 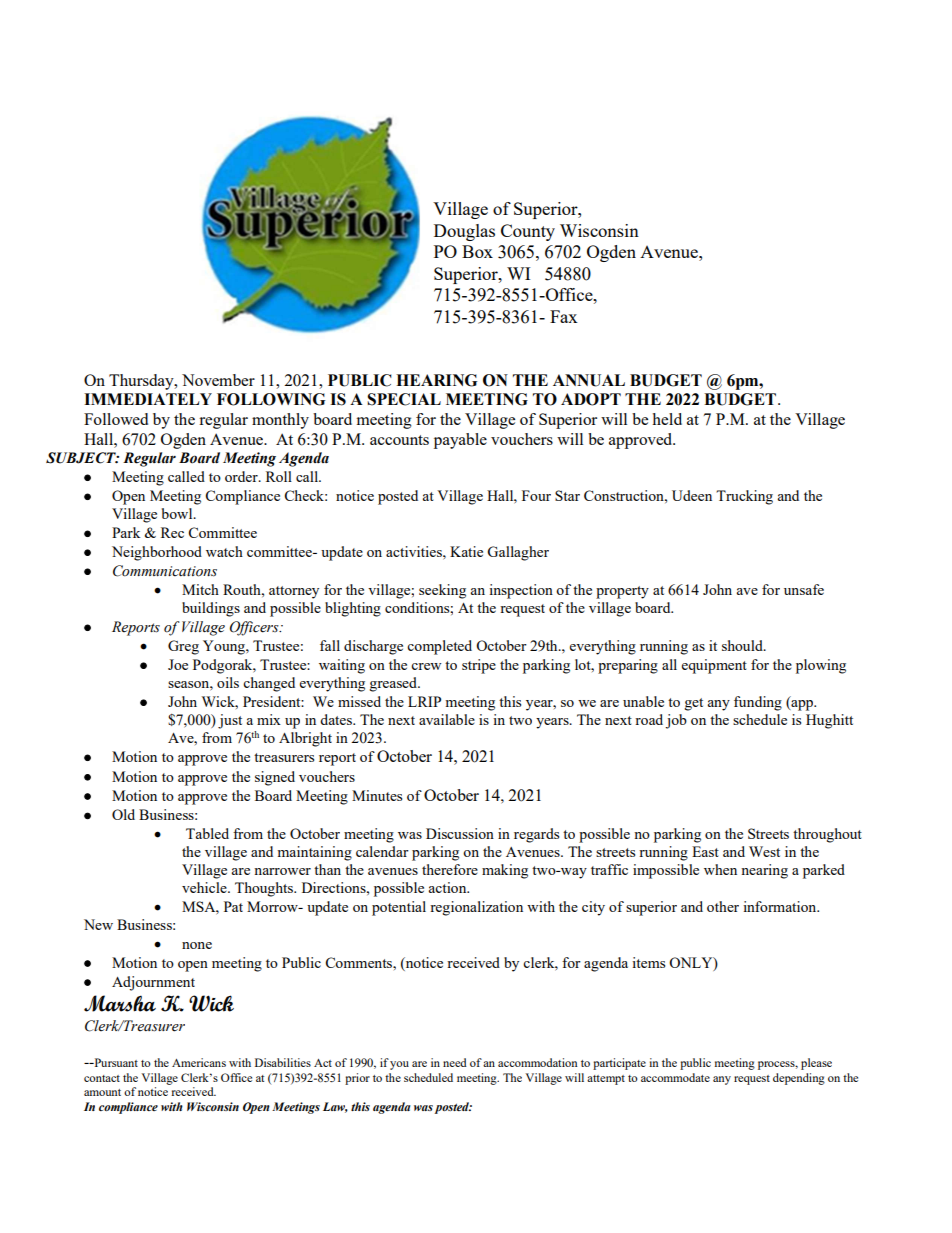 What do you see at coordinates (479, 666) in the screenshot?
I see `stripe` at bounding box center [479, 666].
